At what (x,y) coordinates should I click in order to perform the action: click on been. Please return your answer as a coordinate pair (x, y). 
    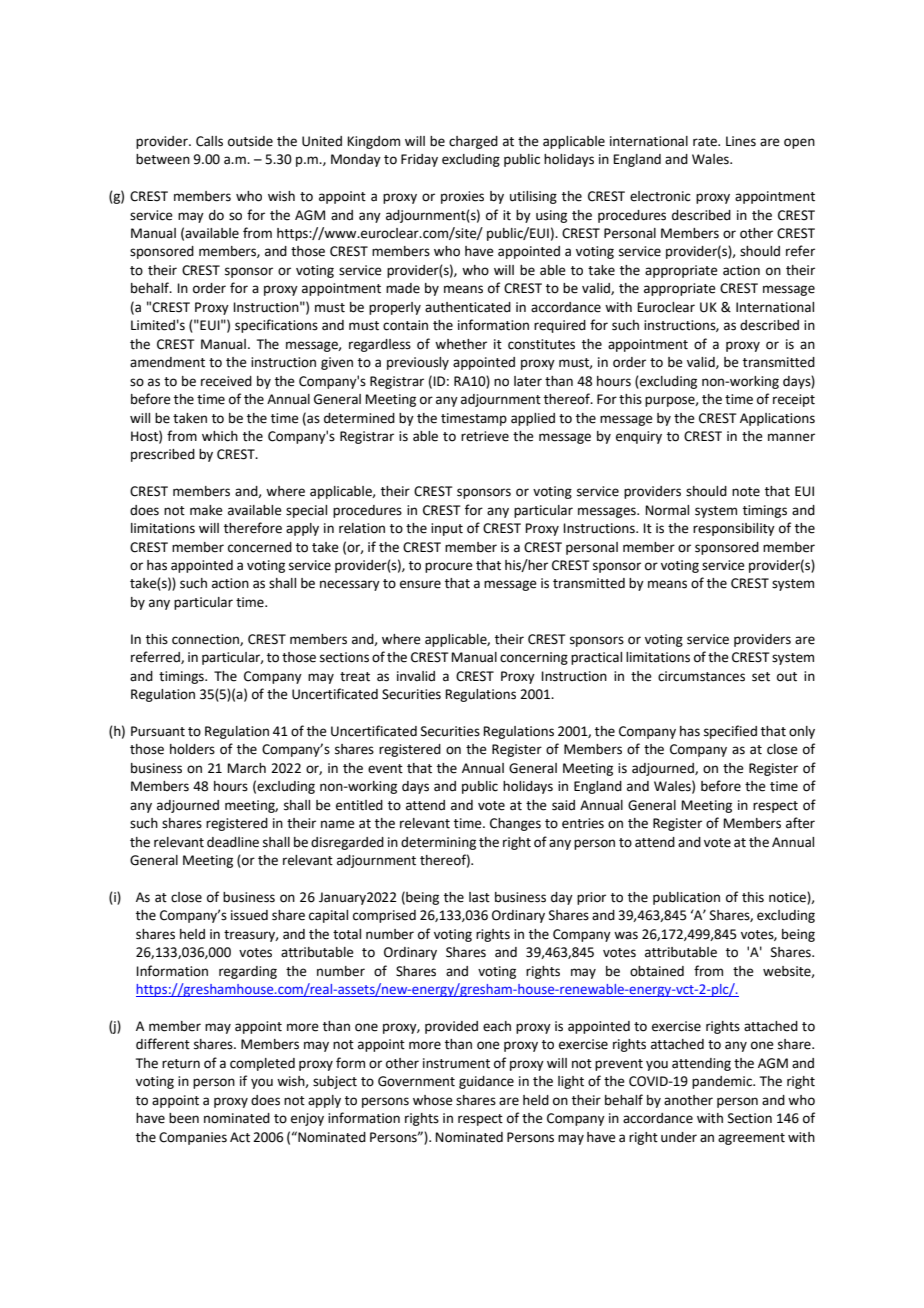
    Looking at the image, I should click on (184, 1118).
